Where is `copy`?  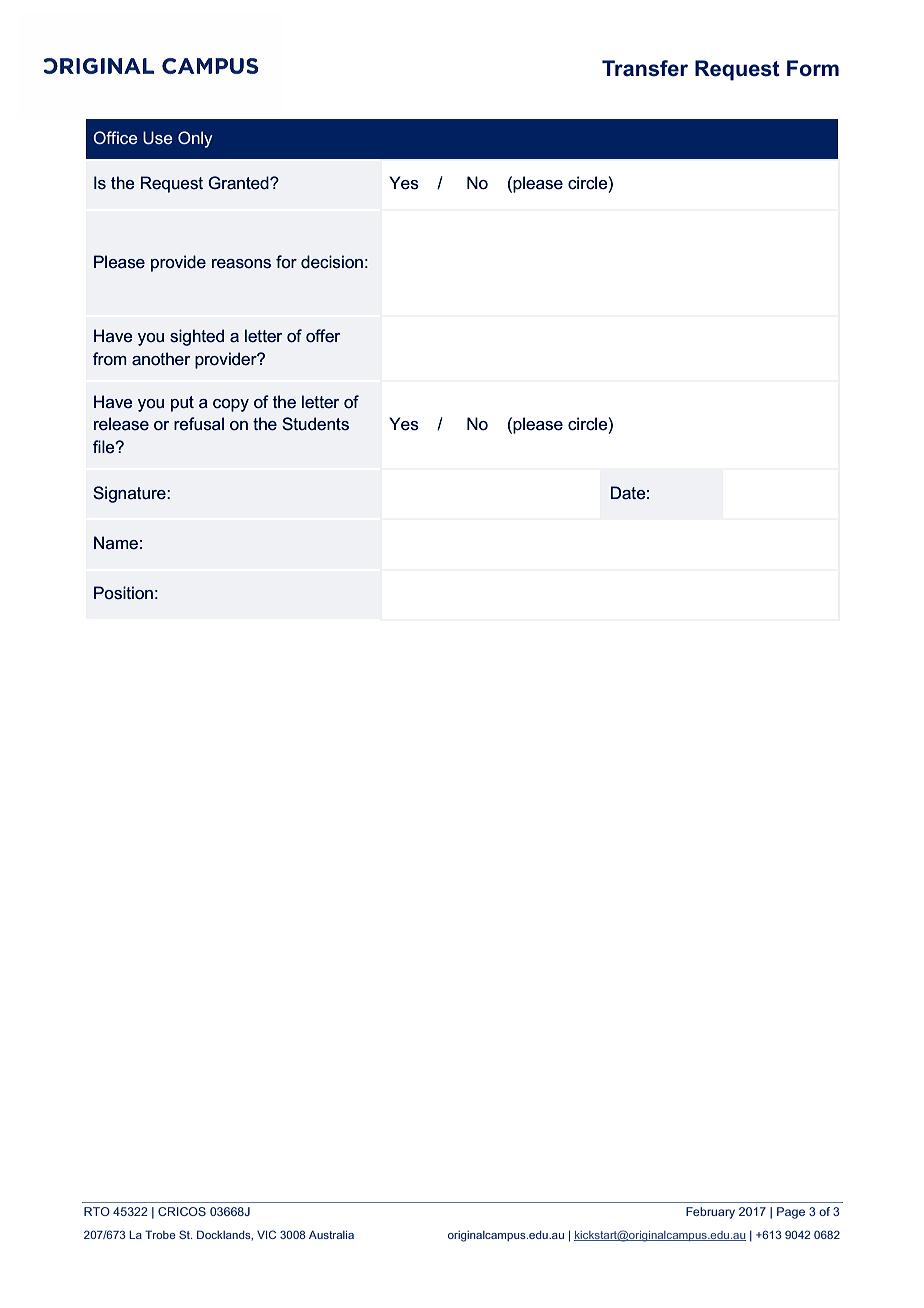
copy is located at coordinates (231, 405).
